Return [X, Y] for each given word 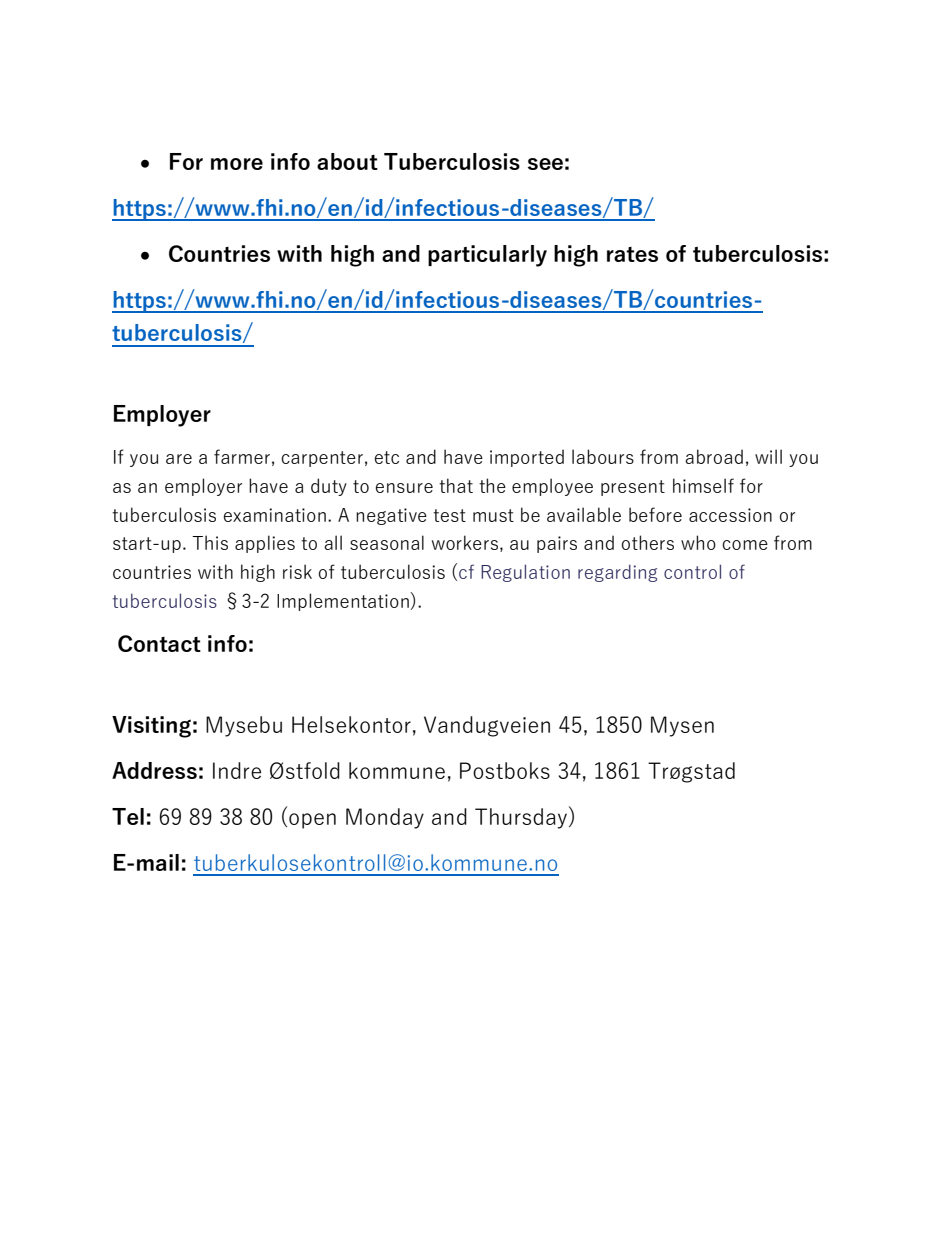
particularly [487, 256]
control [692, 571]
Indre [237, 770]
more [237, 164]
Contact [159, 643]
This [210, 542]
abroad [714, 456]
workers [465, 542]
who [698, 542]
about [347, 161]
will [768, 456]
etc [387, 457]
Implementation [344, 601]
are [179, 459]
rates [632, 254]
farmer [242, 456]
